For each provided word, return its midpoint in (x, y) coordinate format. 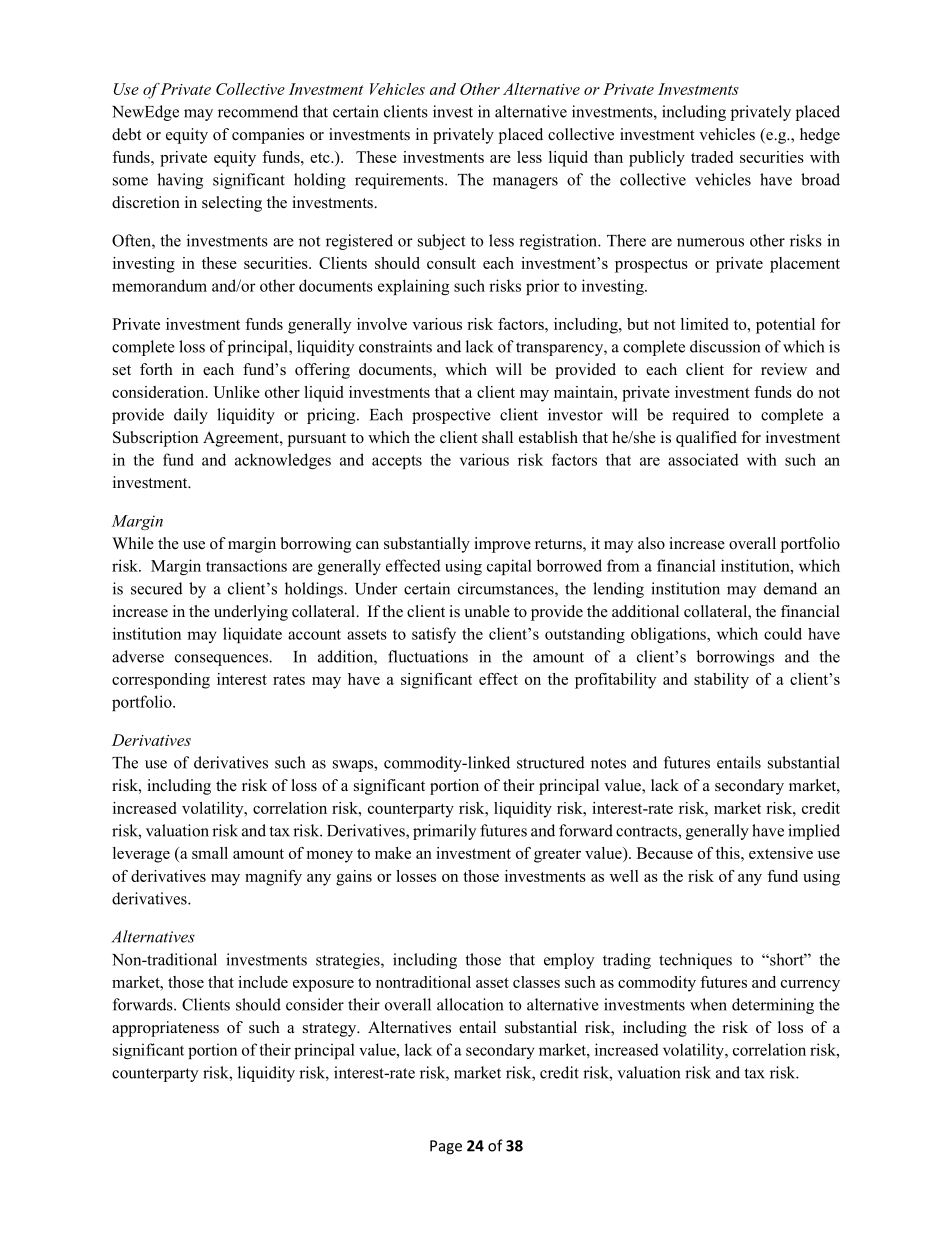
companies (268, 136)
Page (446, 1147)
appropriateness (165, 1029)
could (783, 633)
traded (712, 157)
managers (525, 183)
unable (487, 611)
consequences (222, 660)
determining (773, 1006)
